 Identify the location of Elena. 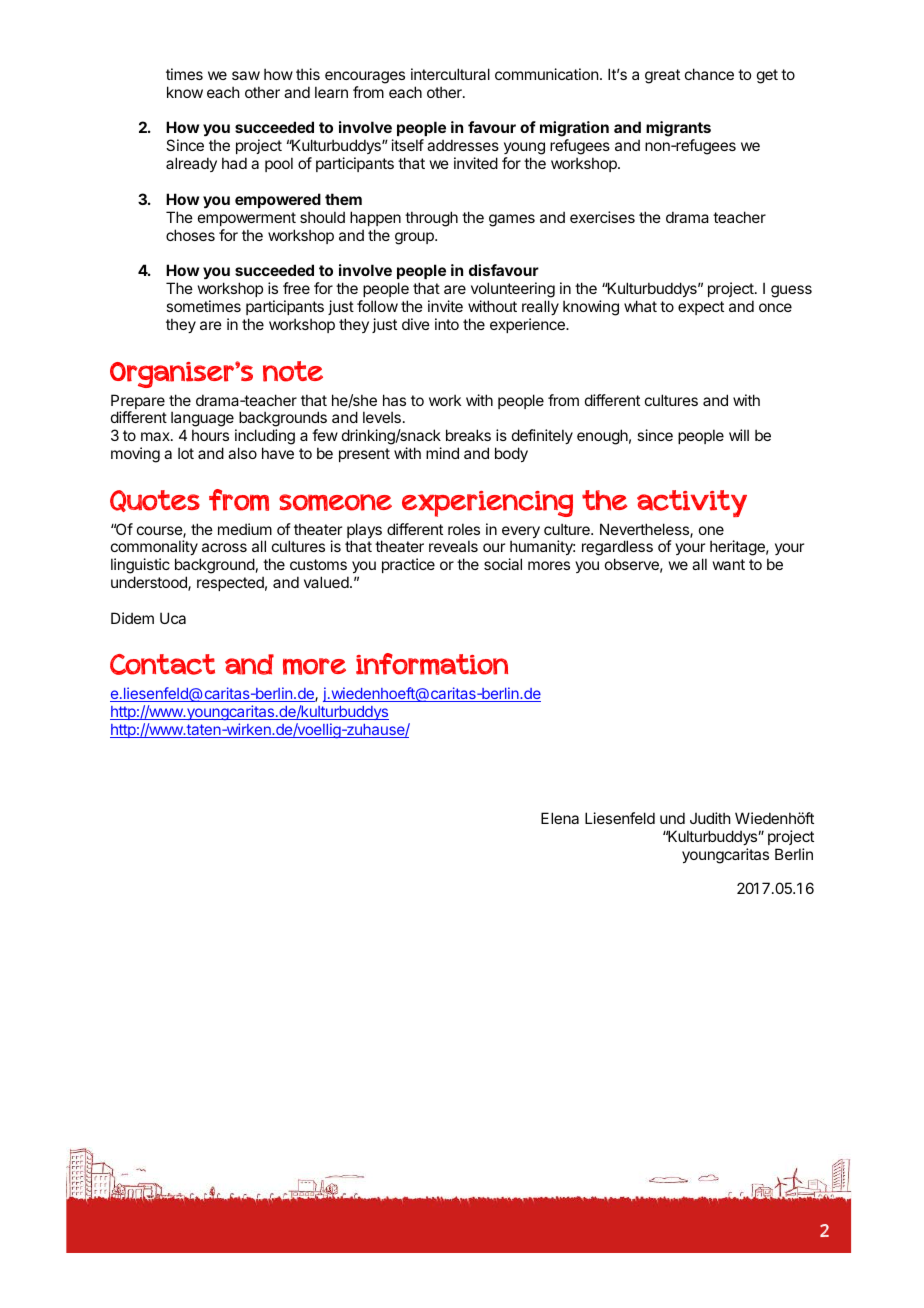
(560, 818).
